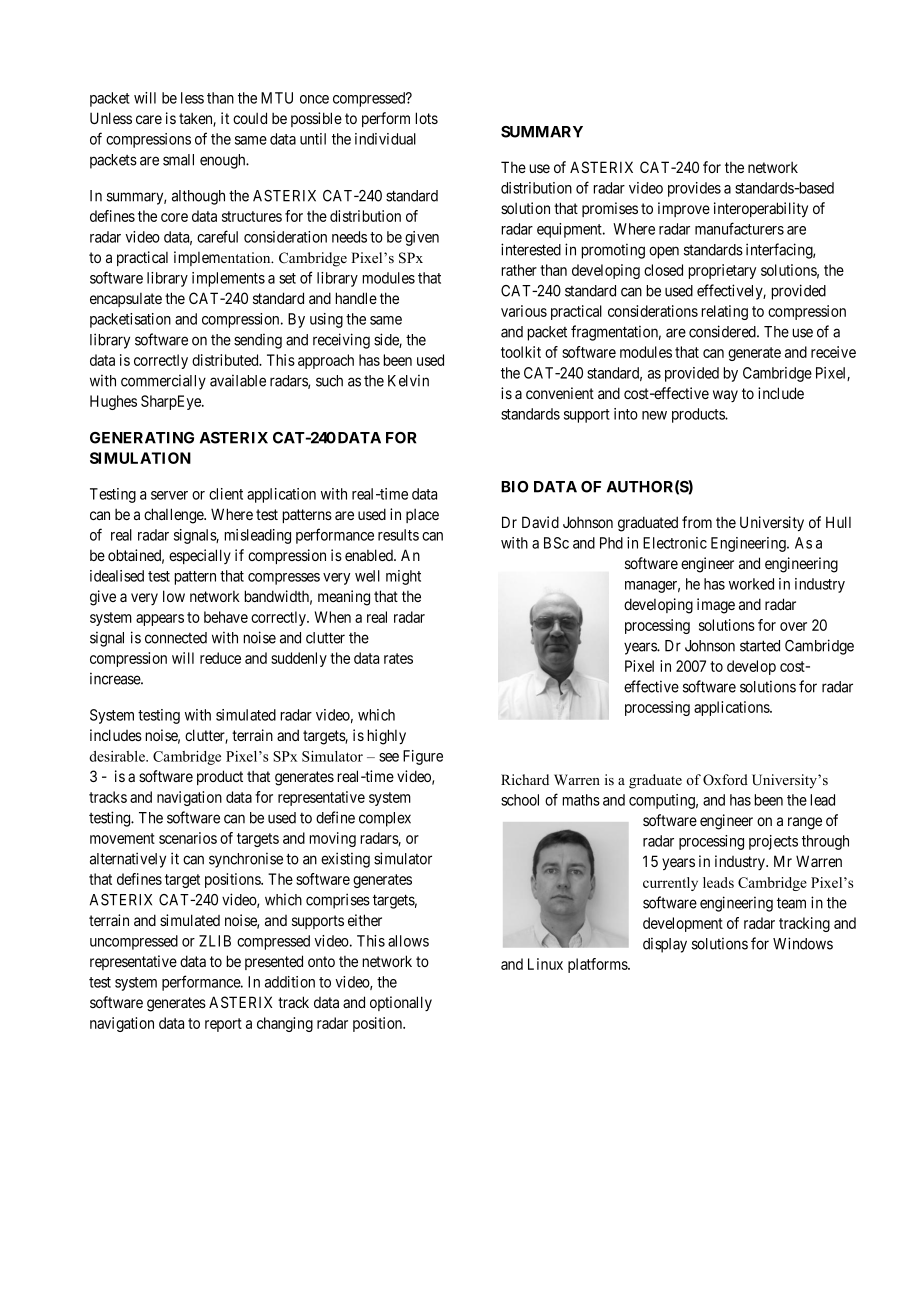 Image resolution: width=924 pixels, height=1308 pixels. What do you see at coordinates (521, 352) in the image?
I see `toolkit` at bounding box center [521, 352].
